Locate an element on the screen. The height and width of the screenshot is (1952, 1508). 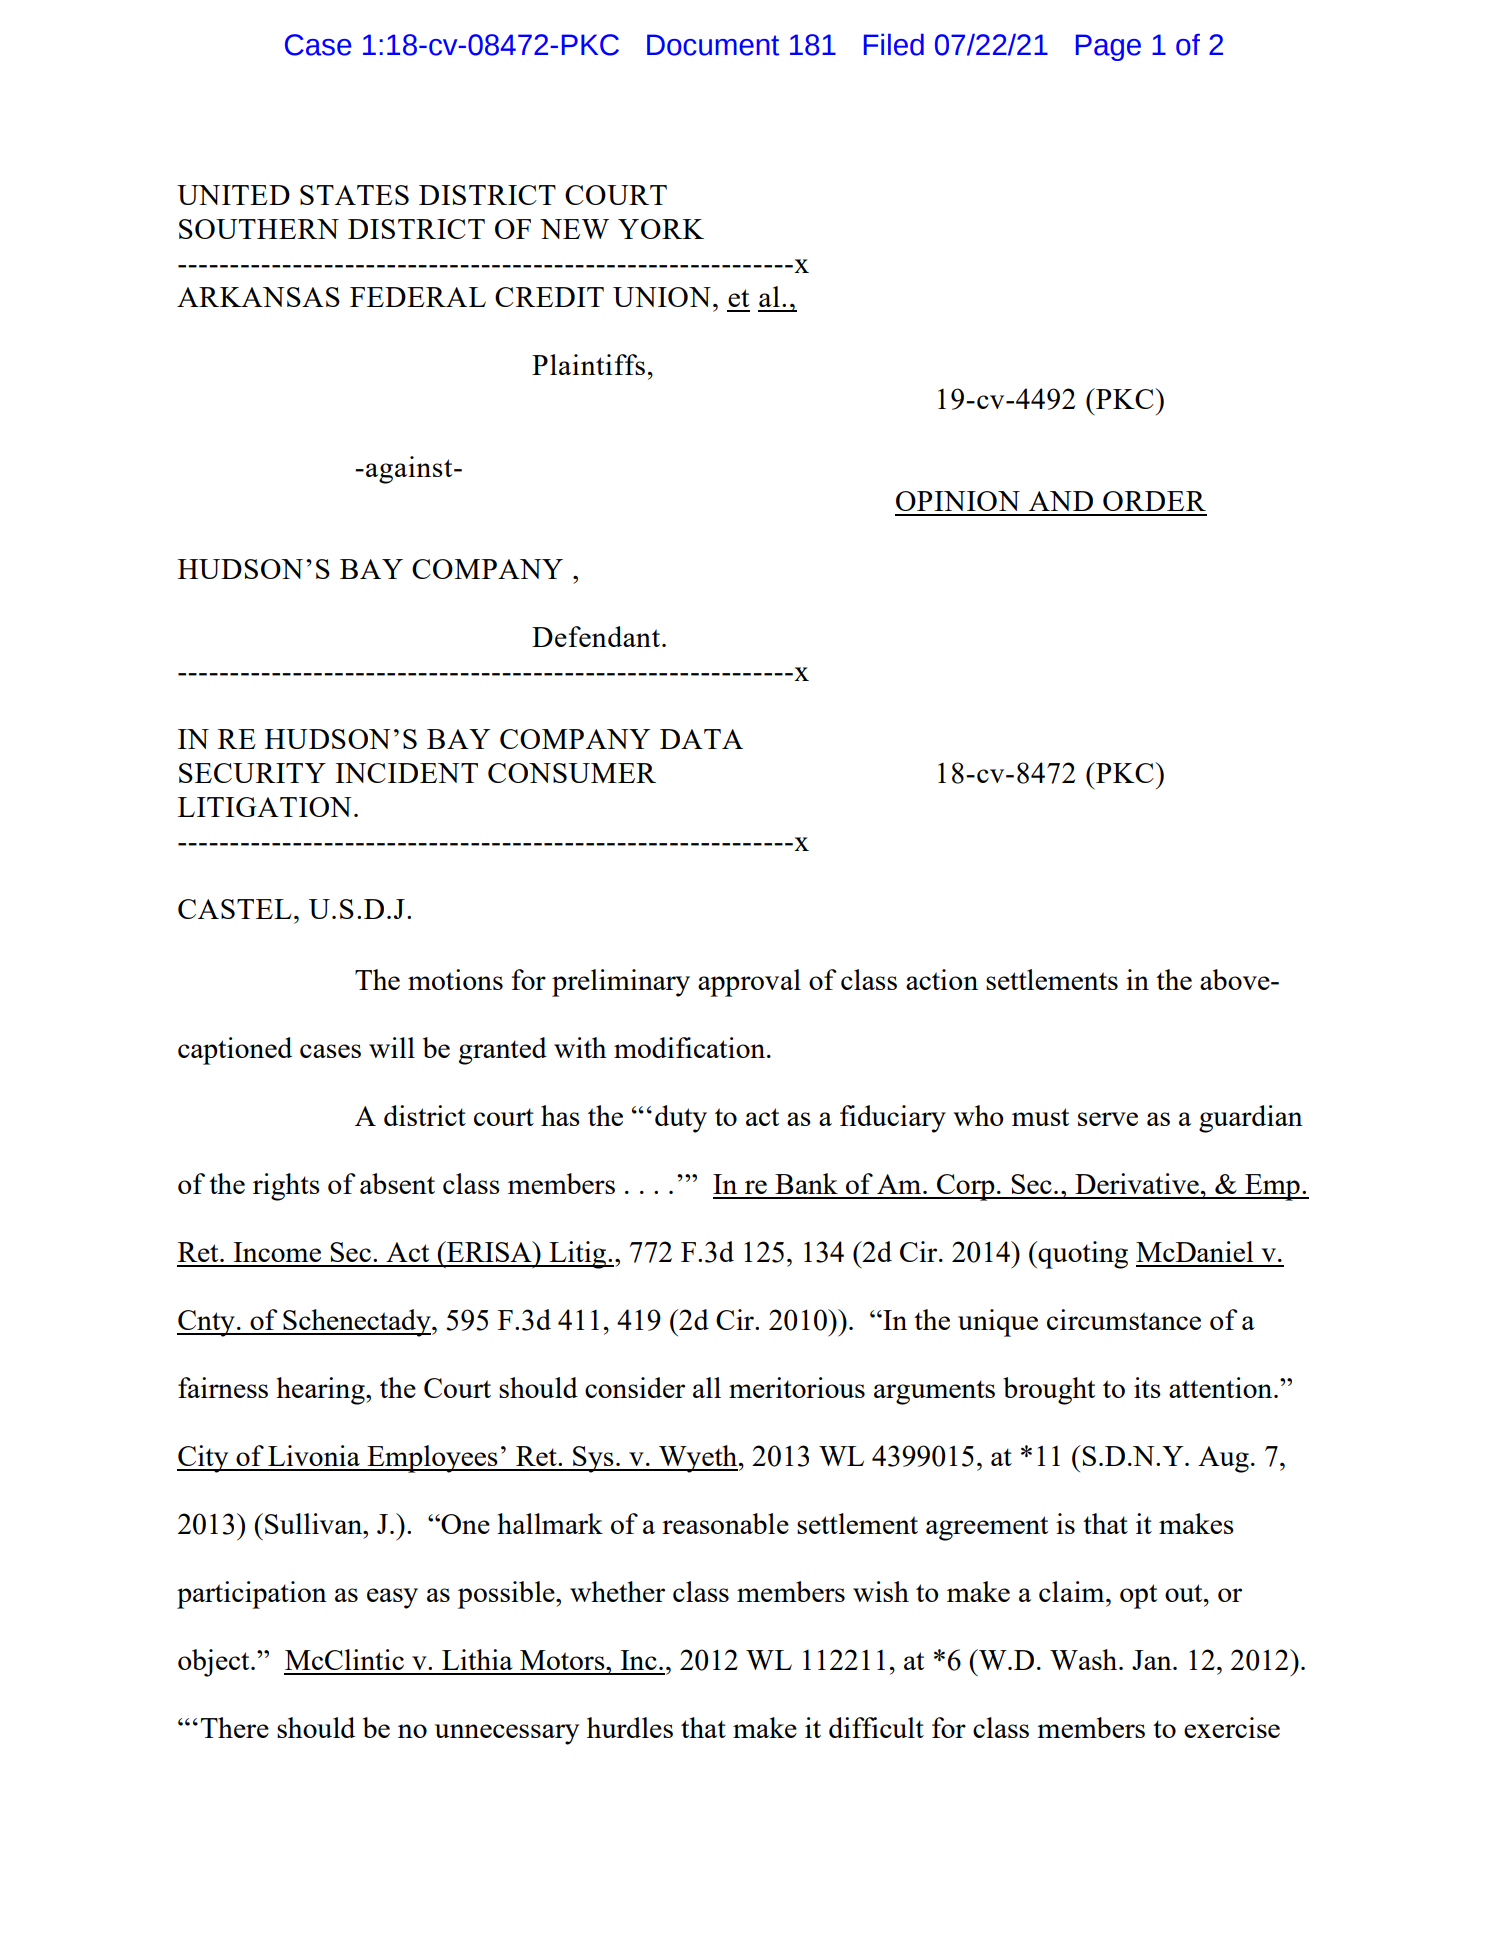
approval is located at coordinates (749, 983).
